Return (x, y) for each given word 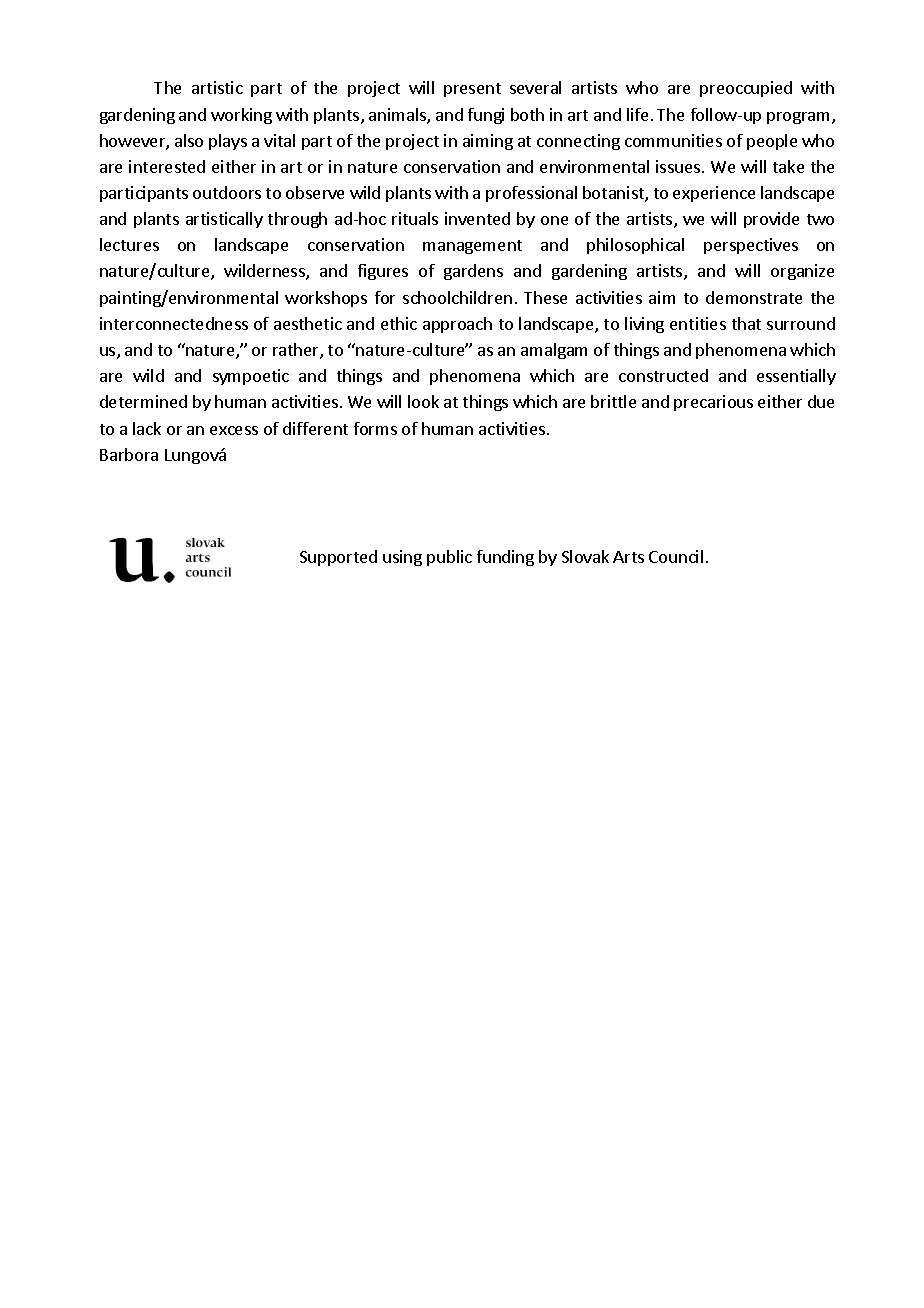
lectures (129, 244)
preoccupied (746, 89)
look (423, 401)
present (472, 90)
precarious (713, 403)
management (472, 247)
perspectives (751, 246)
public (449, 558)
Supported (338, 558)
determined (143, 401)
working (241, 116)
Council (676, 556)
